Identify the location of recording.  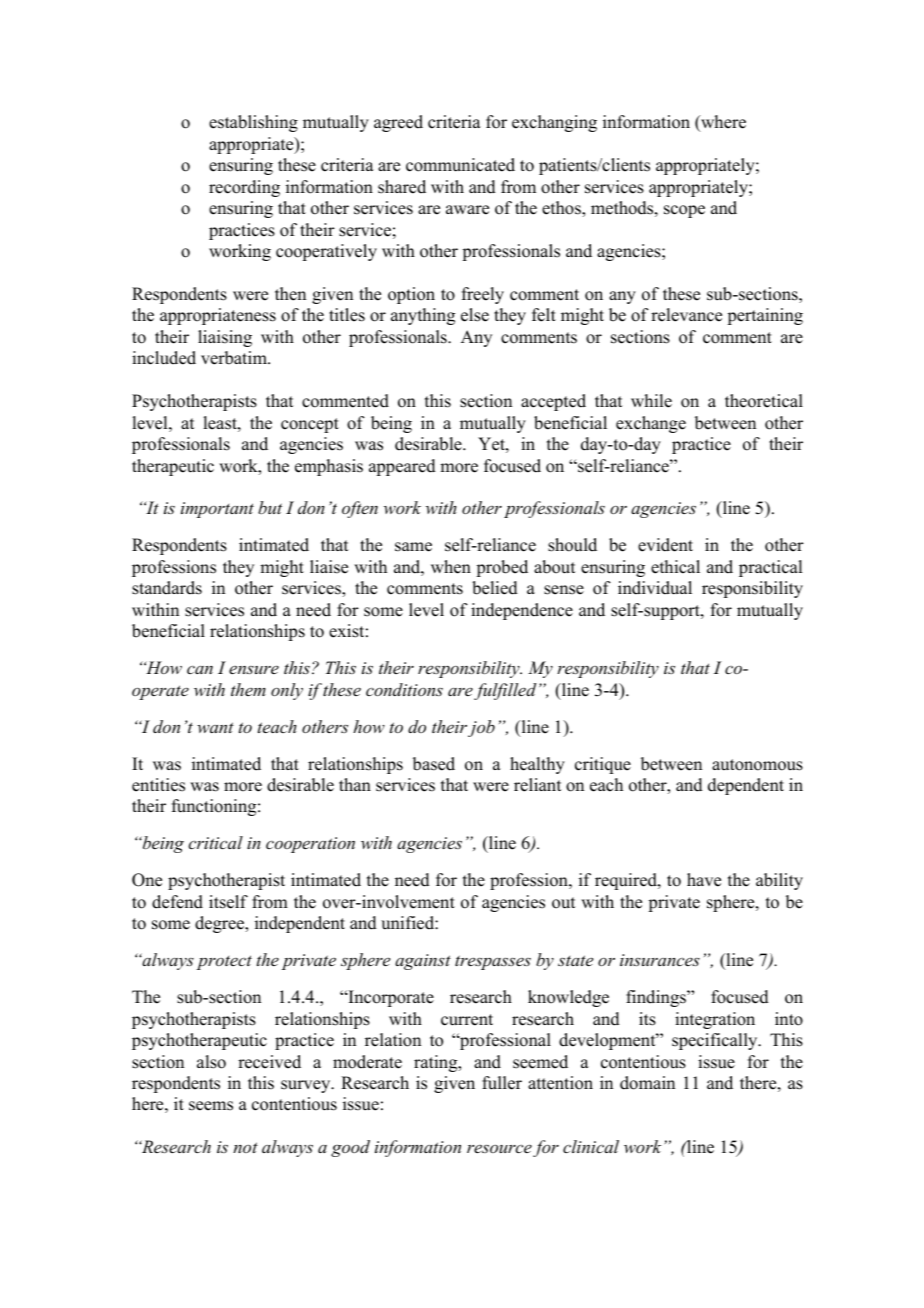
(244, 188).
